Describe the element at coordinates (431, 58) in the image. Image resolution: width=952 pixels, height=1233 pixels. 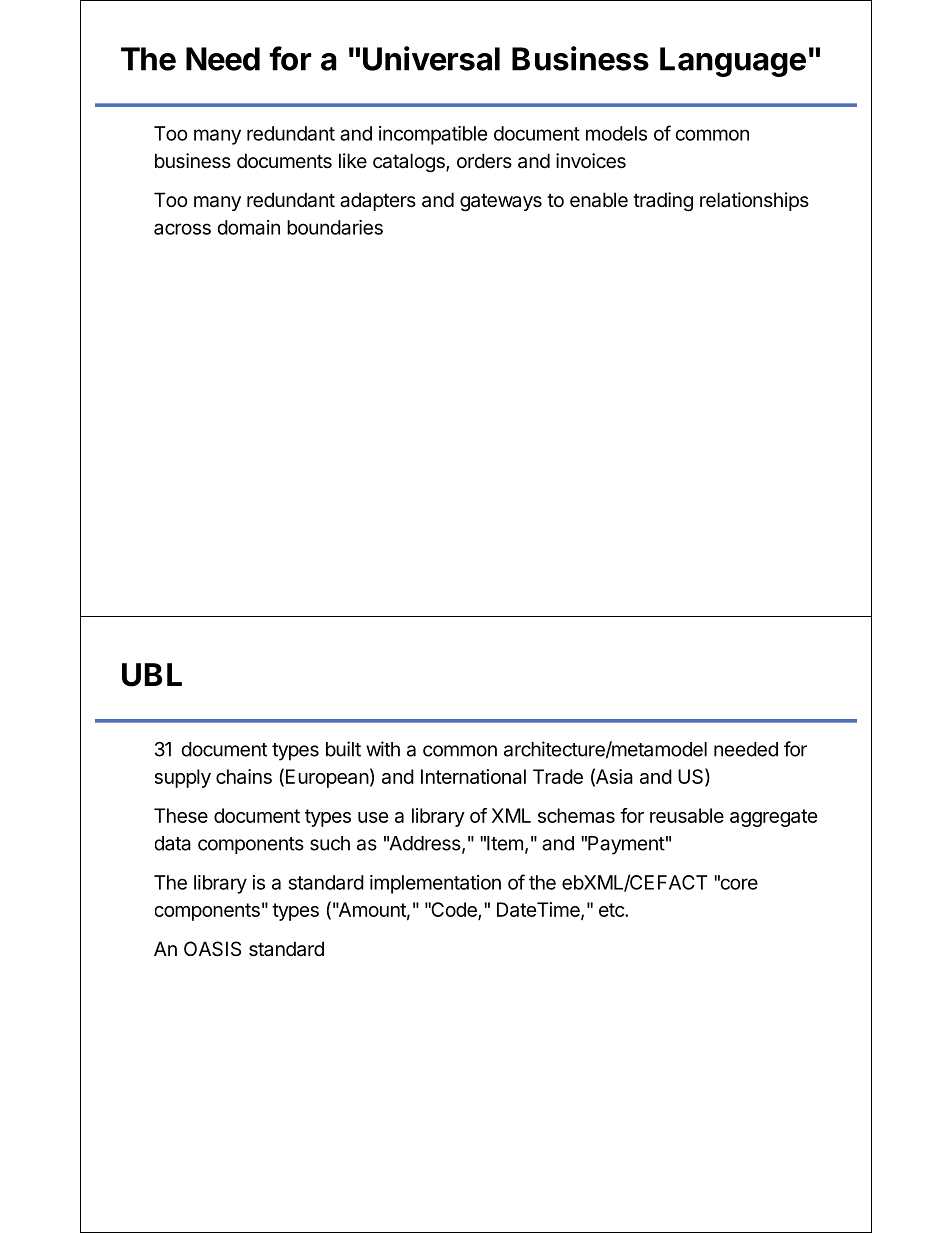
I see `Universal` at that location.
